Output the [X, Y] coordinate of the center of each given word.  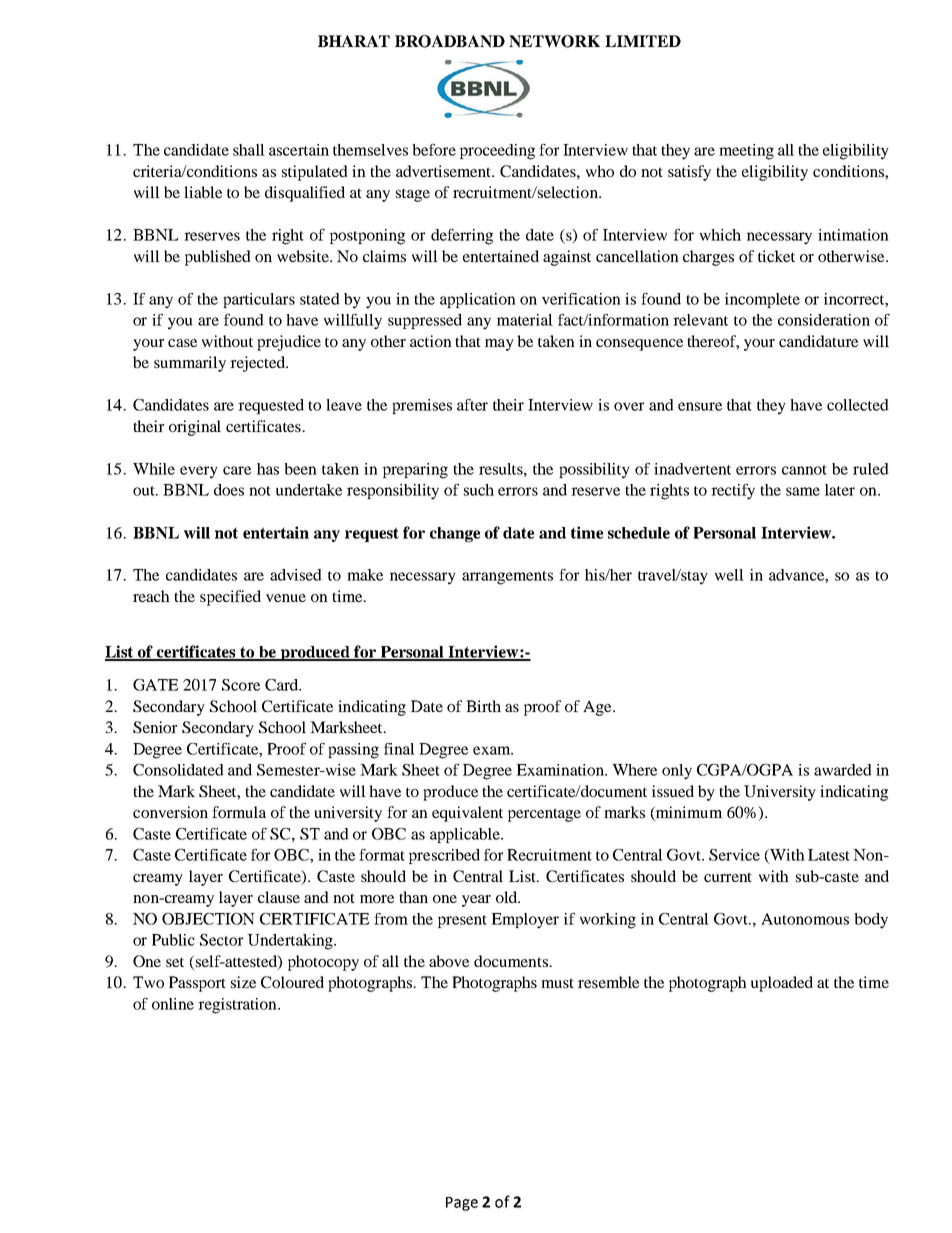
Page [462, 1204]
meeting [746, 152]
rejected [259, 364]
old [508, 897]
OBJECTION [208, 919]
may [499, 345]
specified [230, 598]
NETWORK [554, 41]
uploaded [782, 984]
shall [249, 150]
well [729, 575]
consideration [824, 320]
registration [238, 1006]
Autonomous [805, 919]
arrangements [507, 578]
